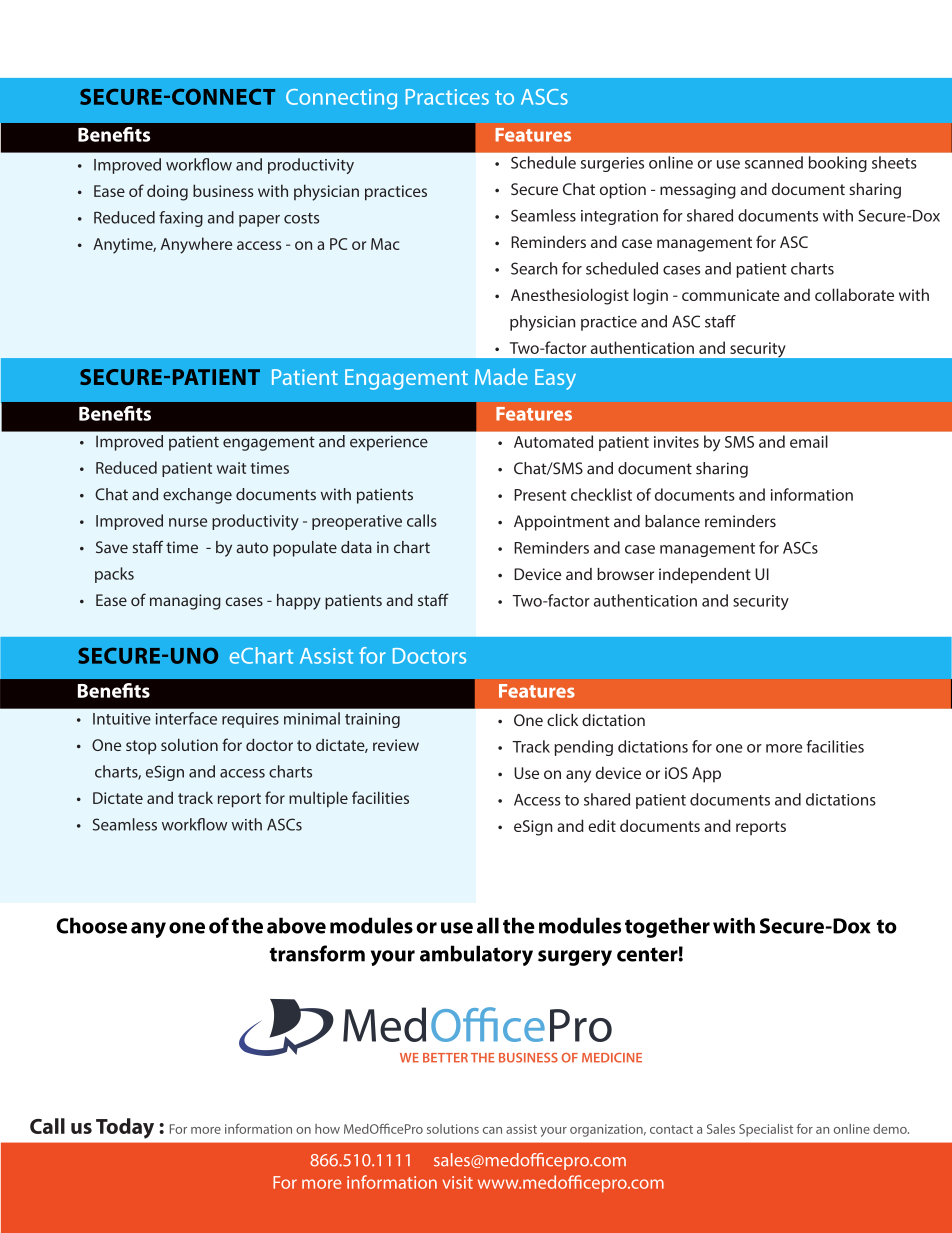  I want to click on independent, so click(705, 576).
